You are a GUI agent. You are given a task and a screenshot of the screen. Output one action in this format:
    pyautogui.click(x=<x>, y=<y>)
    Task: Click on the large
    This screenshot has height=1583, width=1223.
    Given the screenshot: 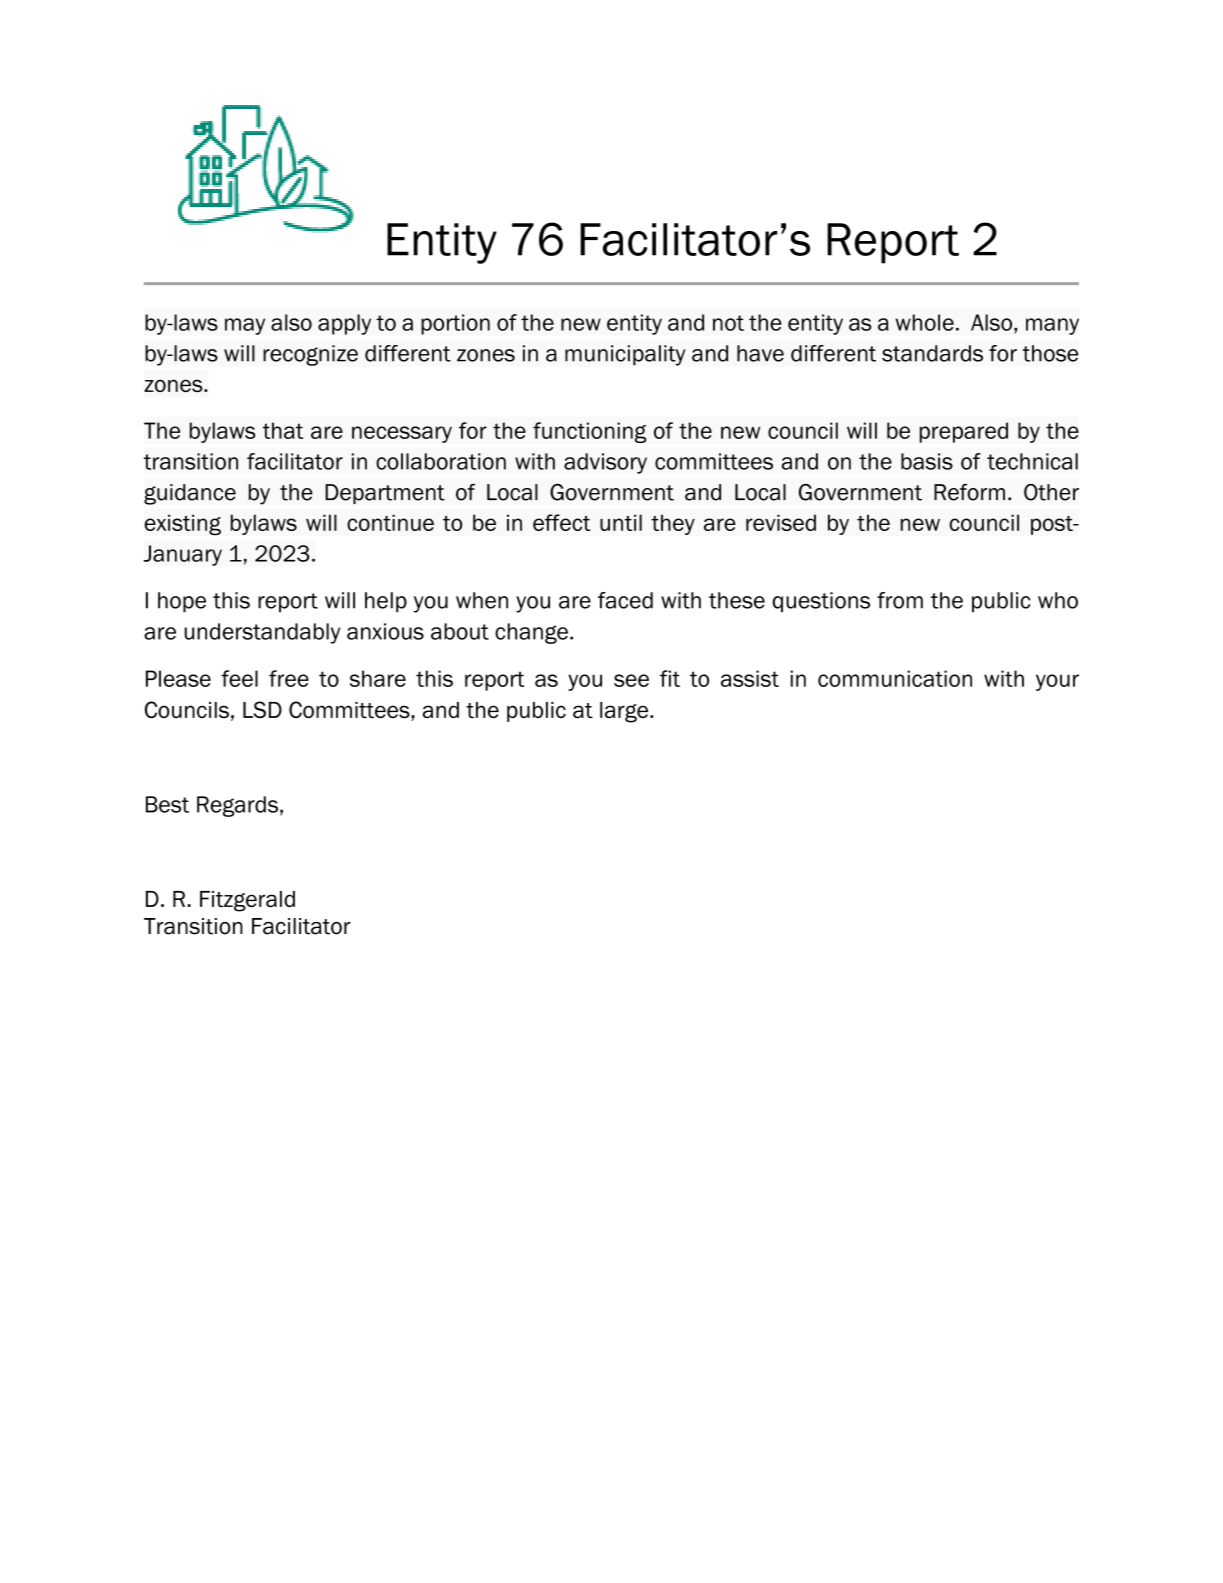 What is the action you would take?
    pyautogui.click(x=624, y=712)
